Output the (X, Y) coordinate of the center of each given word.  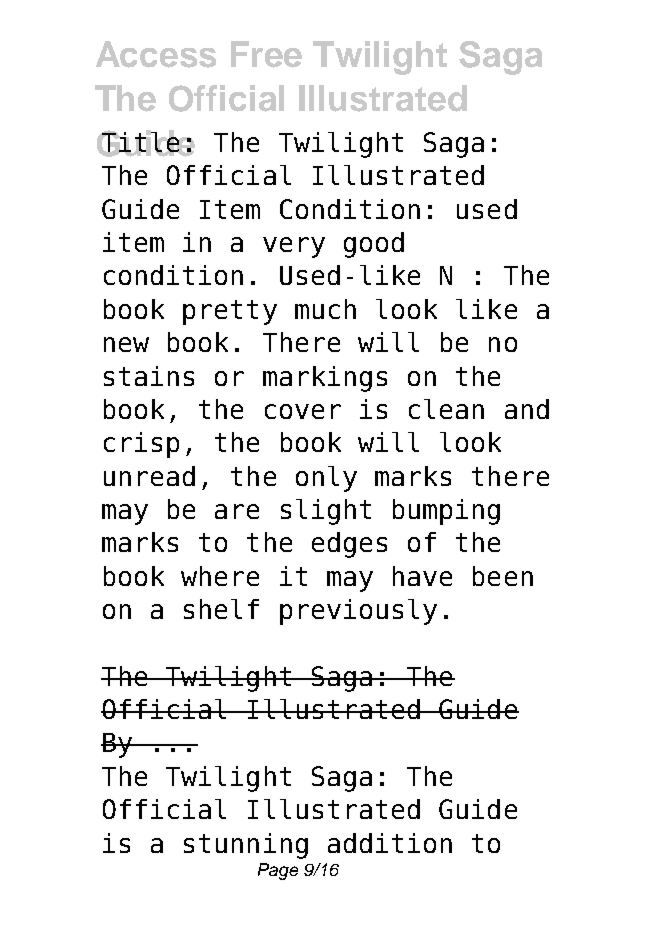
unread (149, 476)
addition (390, 843)
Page (278, 871)
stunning (246, 846)
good (374, 245)
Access (156, 54)
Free (266, 54)
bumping (446, 512)
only (326, 479)
